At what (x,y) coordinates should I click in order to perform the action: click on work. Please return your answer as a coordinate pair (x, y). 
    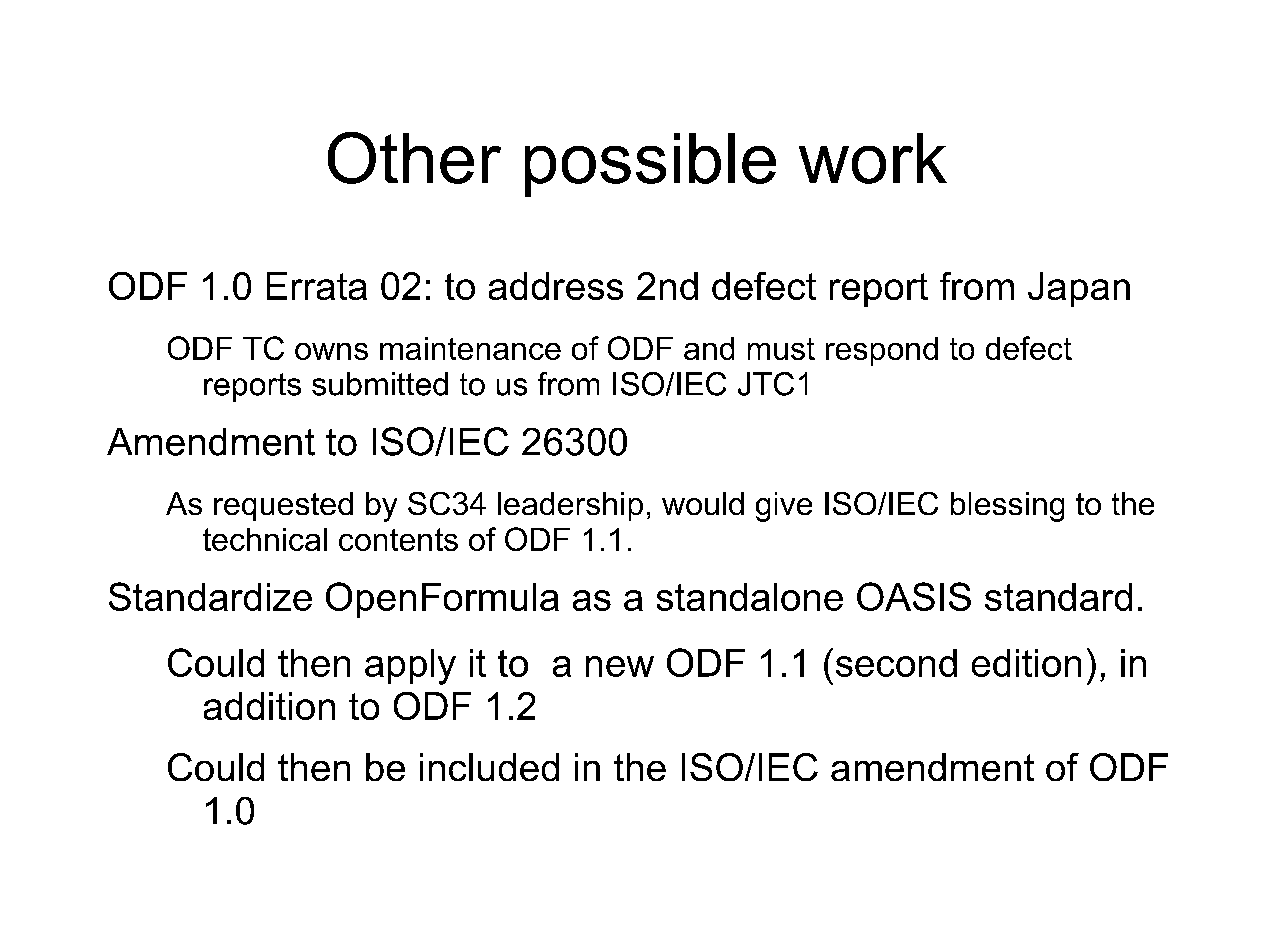
    Looking at the image, I should click on (873, 158).
